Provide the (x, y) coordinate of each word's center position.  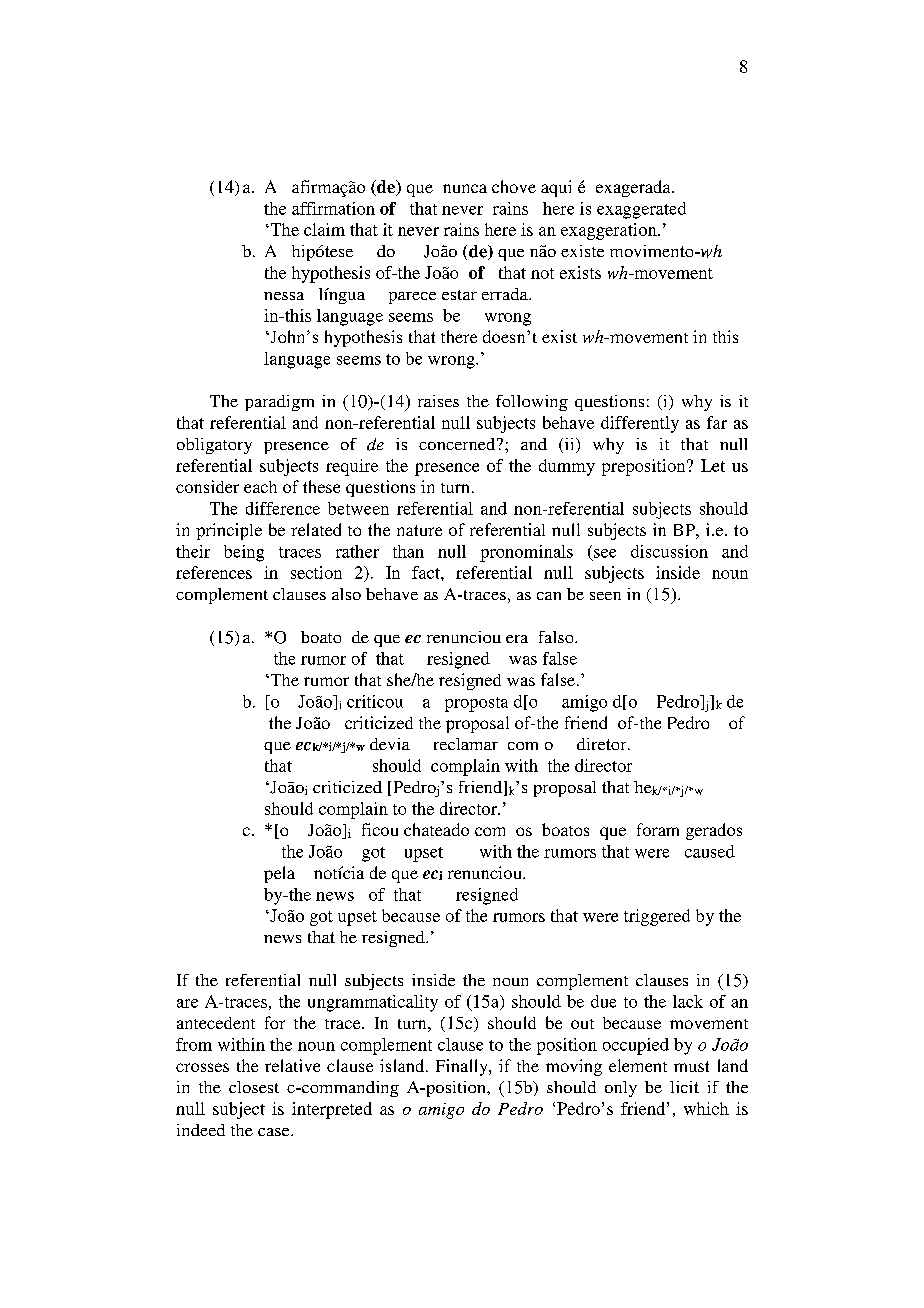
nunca (465, 188)
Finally (463, 1067)
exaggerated (641, 210)
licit (684, 1087)
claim (324, 229)
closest (254, 1087)
